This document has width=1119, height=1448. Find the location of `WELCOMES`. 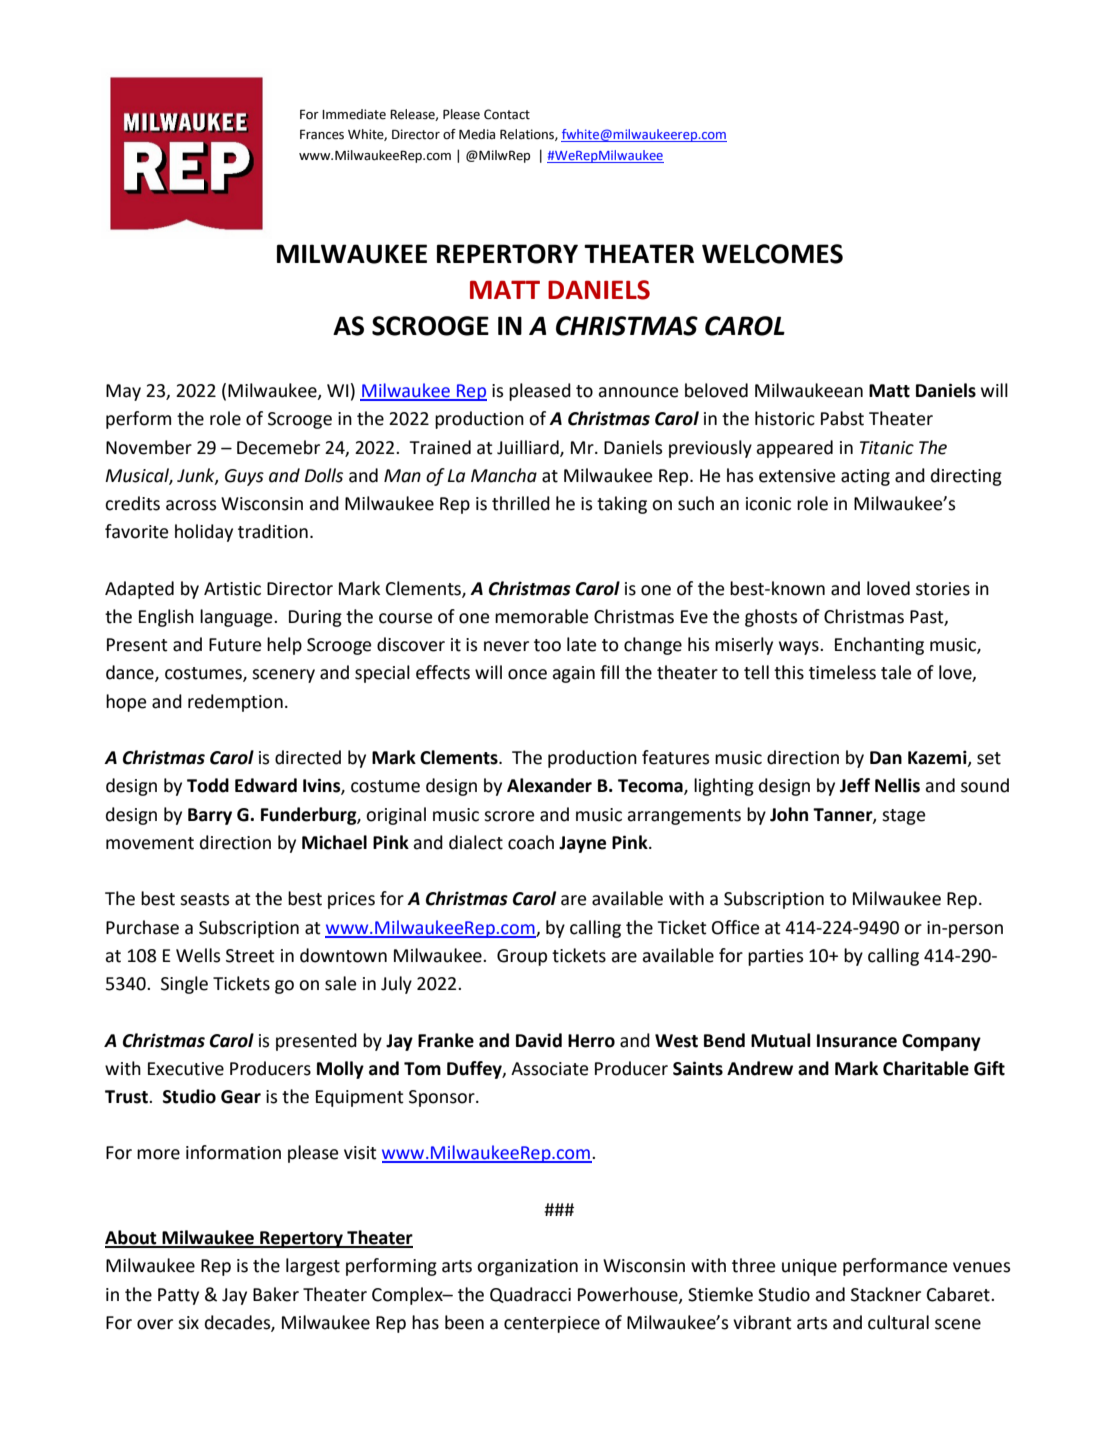

WELCOMES is located at coordinates (772, 254).
